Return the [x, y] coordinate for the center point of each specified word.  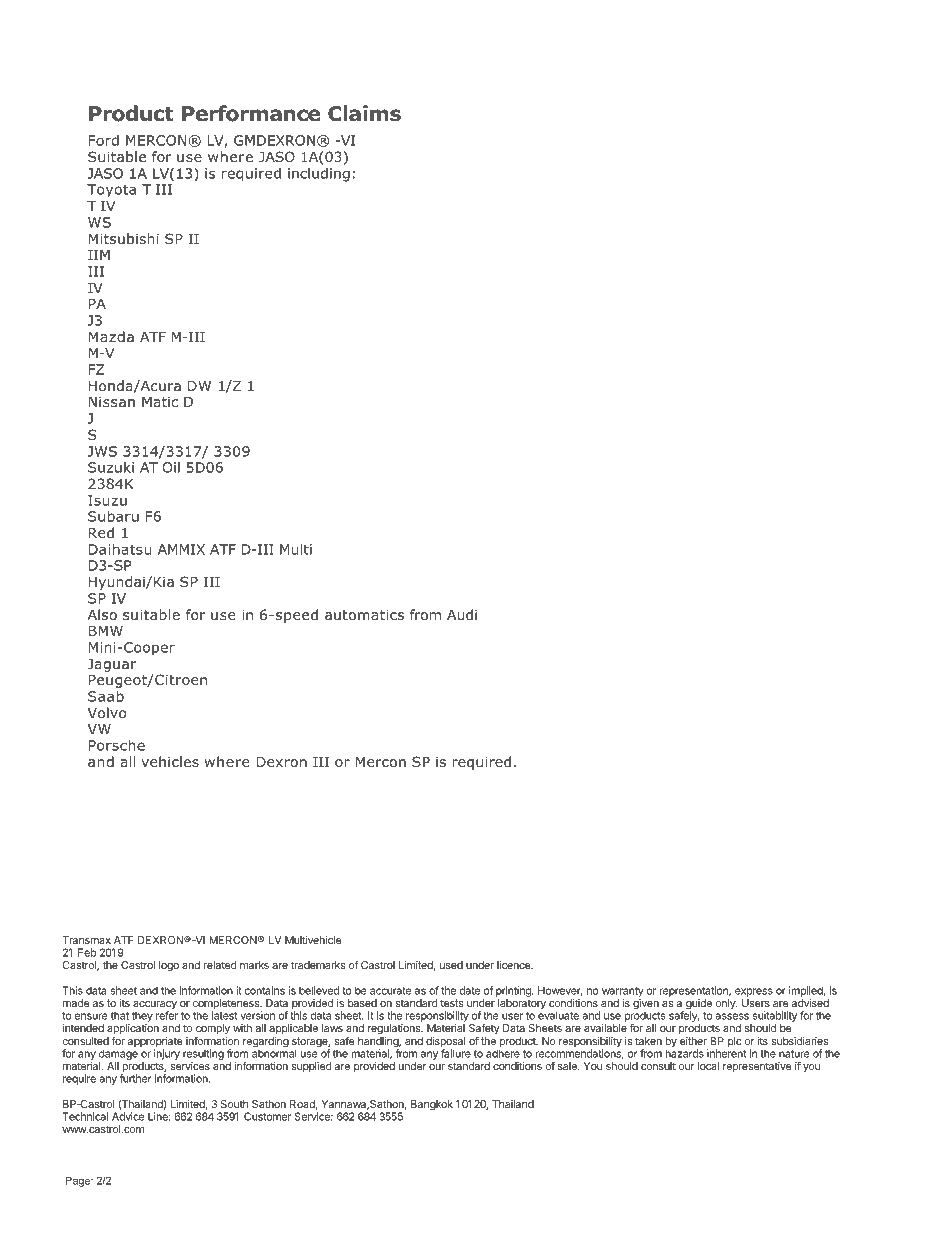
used [451, 965]
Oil [171, 467]
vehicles [170, 761]
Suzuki [111, 467]
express [754, 992]
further [135, 1078]
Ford [104, 140]
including [319, 175]
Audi [462, 614]
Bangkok [432, 1105]
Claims [364, 113]
